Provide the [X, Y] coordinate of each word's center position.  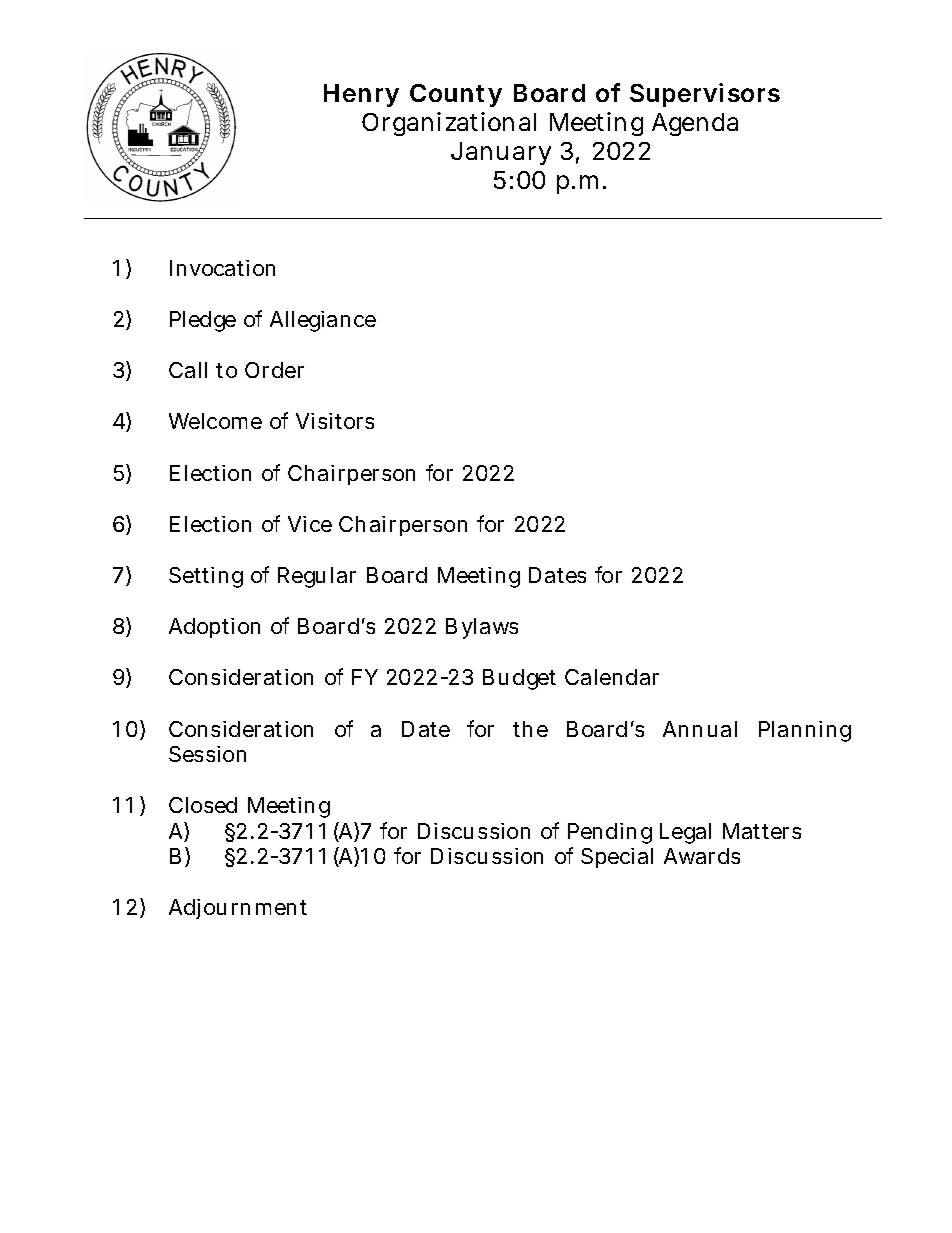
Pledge [203, 321]
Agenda [695, 124]
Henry [361, 95]
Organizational [449, 124]
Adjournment [238, 909]
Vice [310, 524]
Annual [700, 729]
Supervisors [705, 95]
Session [207, 754]
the [530, 729]
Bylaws [482, 628]
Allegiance [323, 321]
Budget [519, 679]
